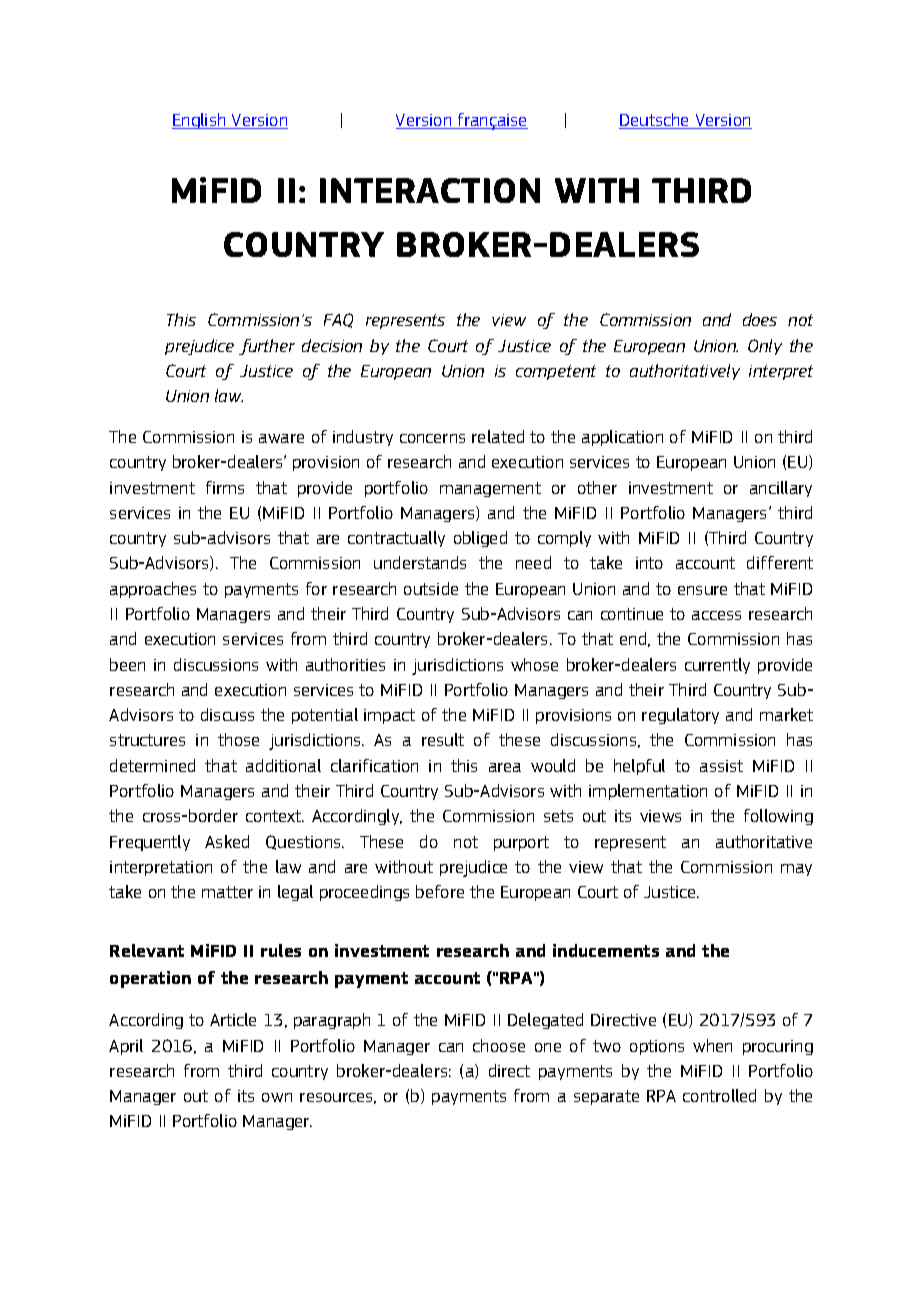 This screenshot has height=1308, width=924. Describe the element at coordinates (716, 615) in the screenshot. I see `access` at that location.
